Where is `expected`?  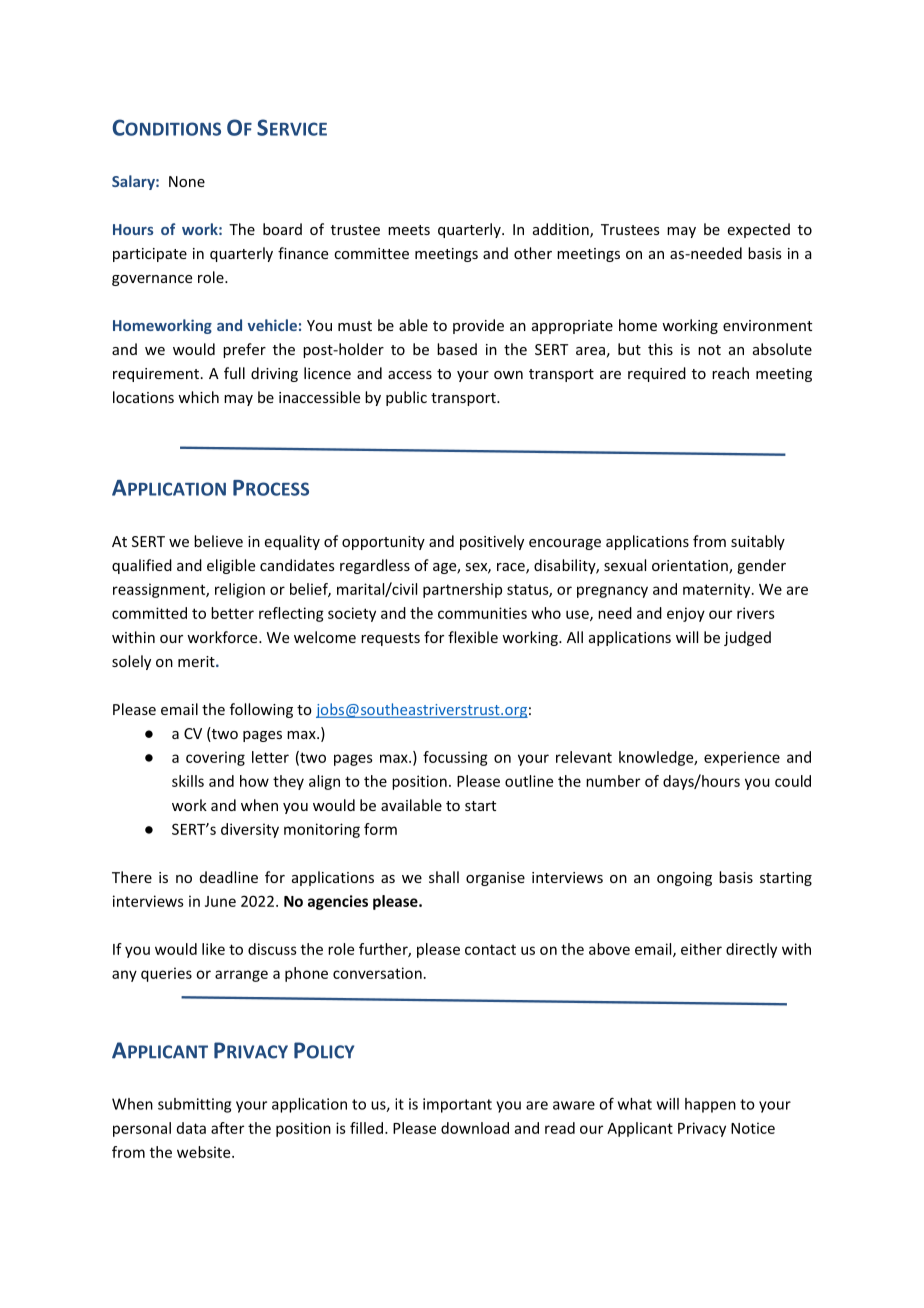 expected is located at coordinates (759, 230).
